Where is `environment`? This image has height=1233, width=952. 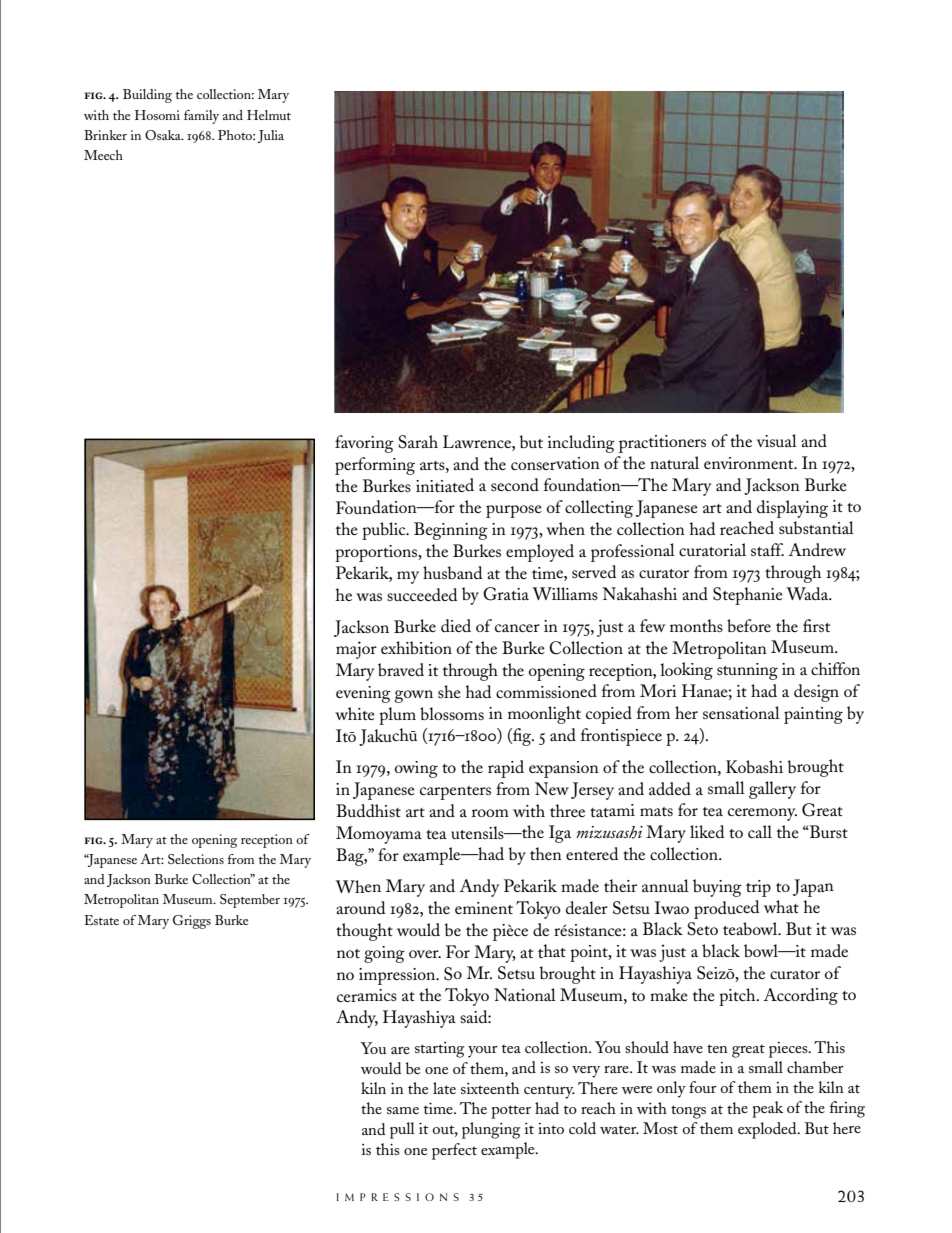
environment is located at coordinates (750, 463).
